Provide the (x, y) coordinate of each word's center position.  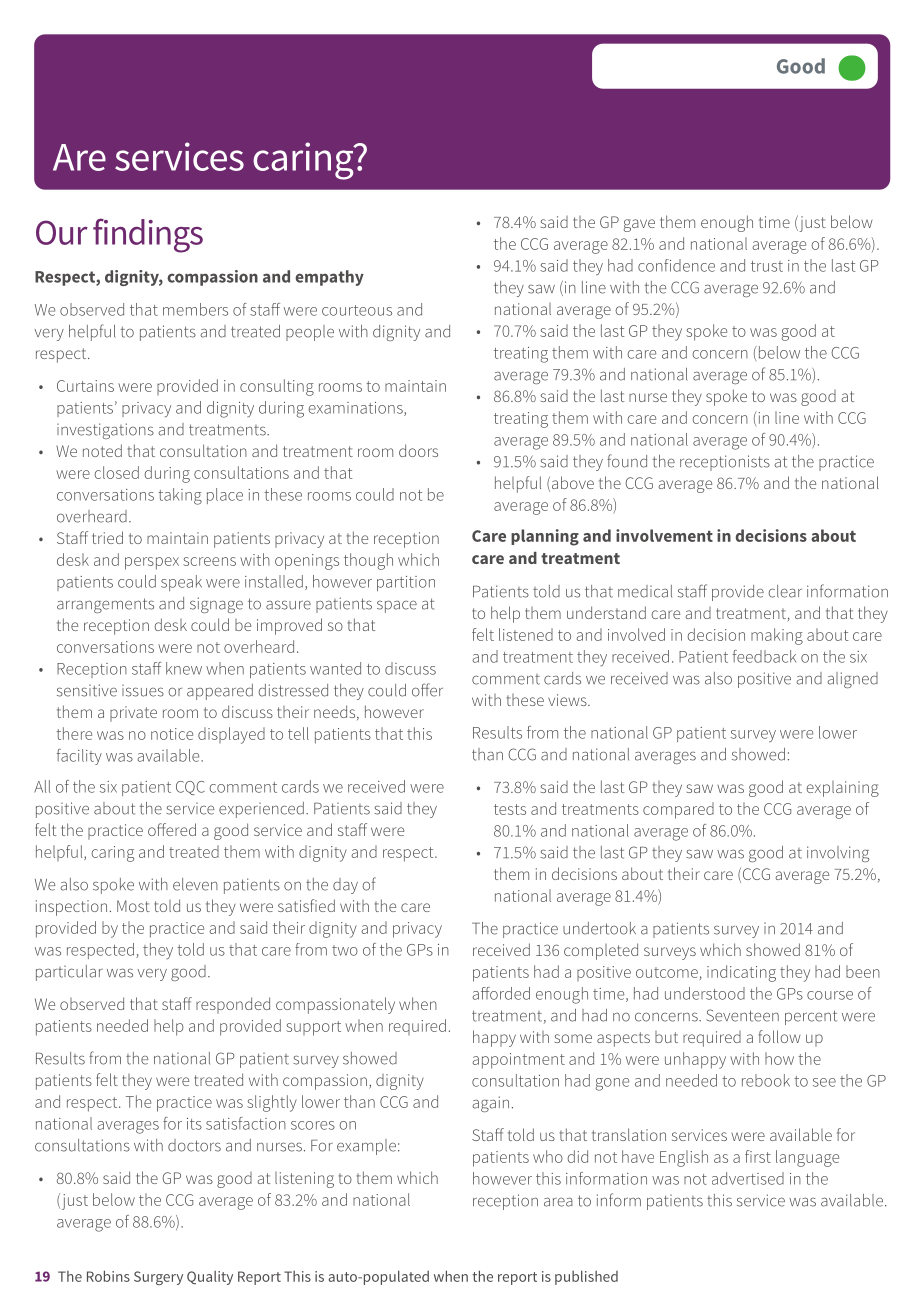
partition (406, 583)
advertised (748, 1178)
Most (133, 906)
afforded (501, 993)
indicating (741, 973)
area (558, 1202)
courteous (357, 310)
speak (181, 583)
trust (767, 266)
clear (785, 591)
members (195, 309)
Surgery (158, 1278)
